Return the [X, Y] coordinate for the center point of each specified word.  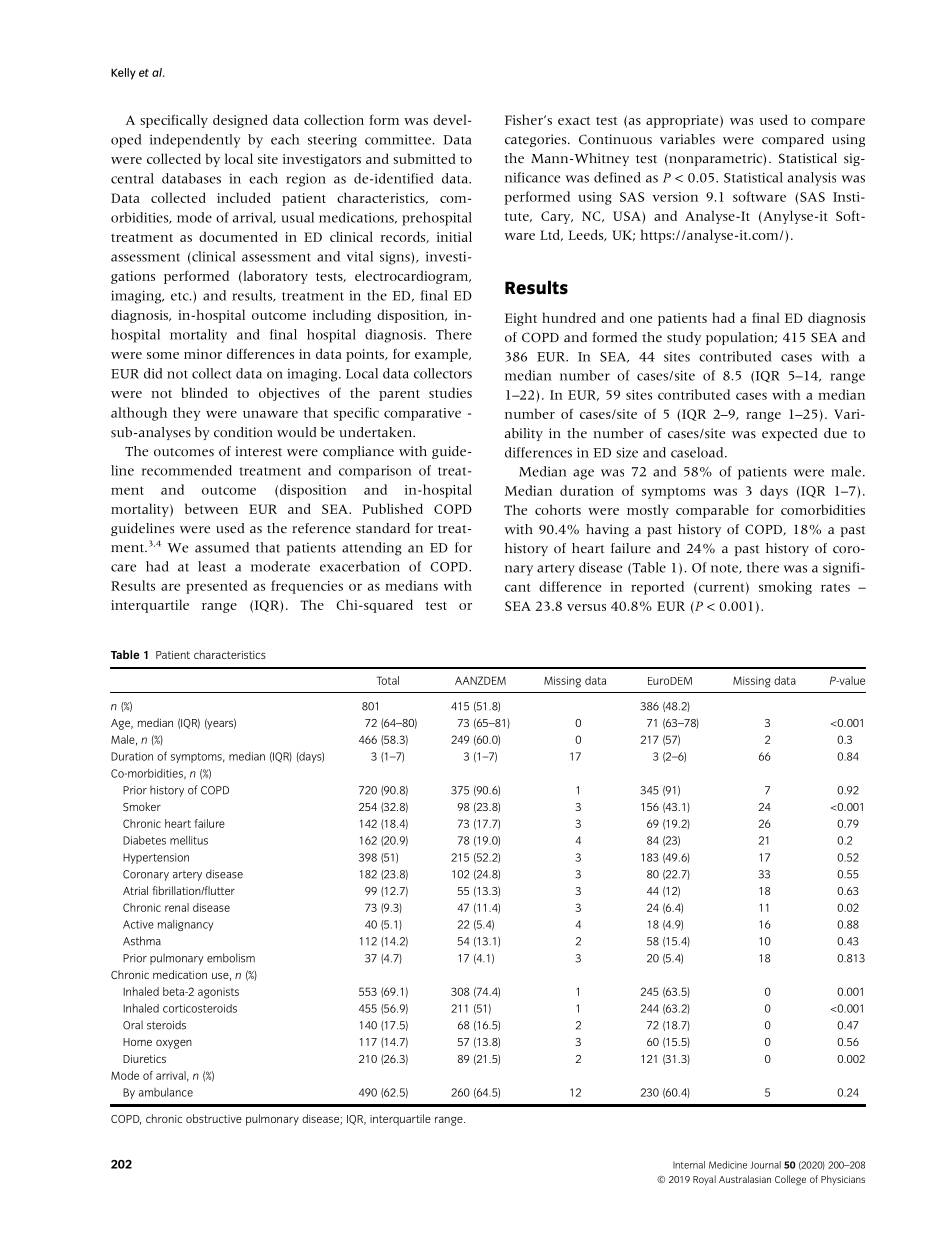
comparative [422, 414]
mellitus [189, 840]
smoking [785, 588]
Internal [689, 1165]
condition [243, 432]
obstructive [214, 1118]
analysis [812, 179]
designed [240, 121]
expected [789, 434]
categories [537, 140]
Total [388, 680]
